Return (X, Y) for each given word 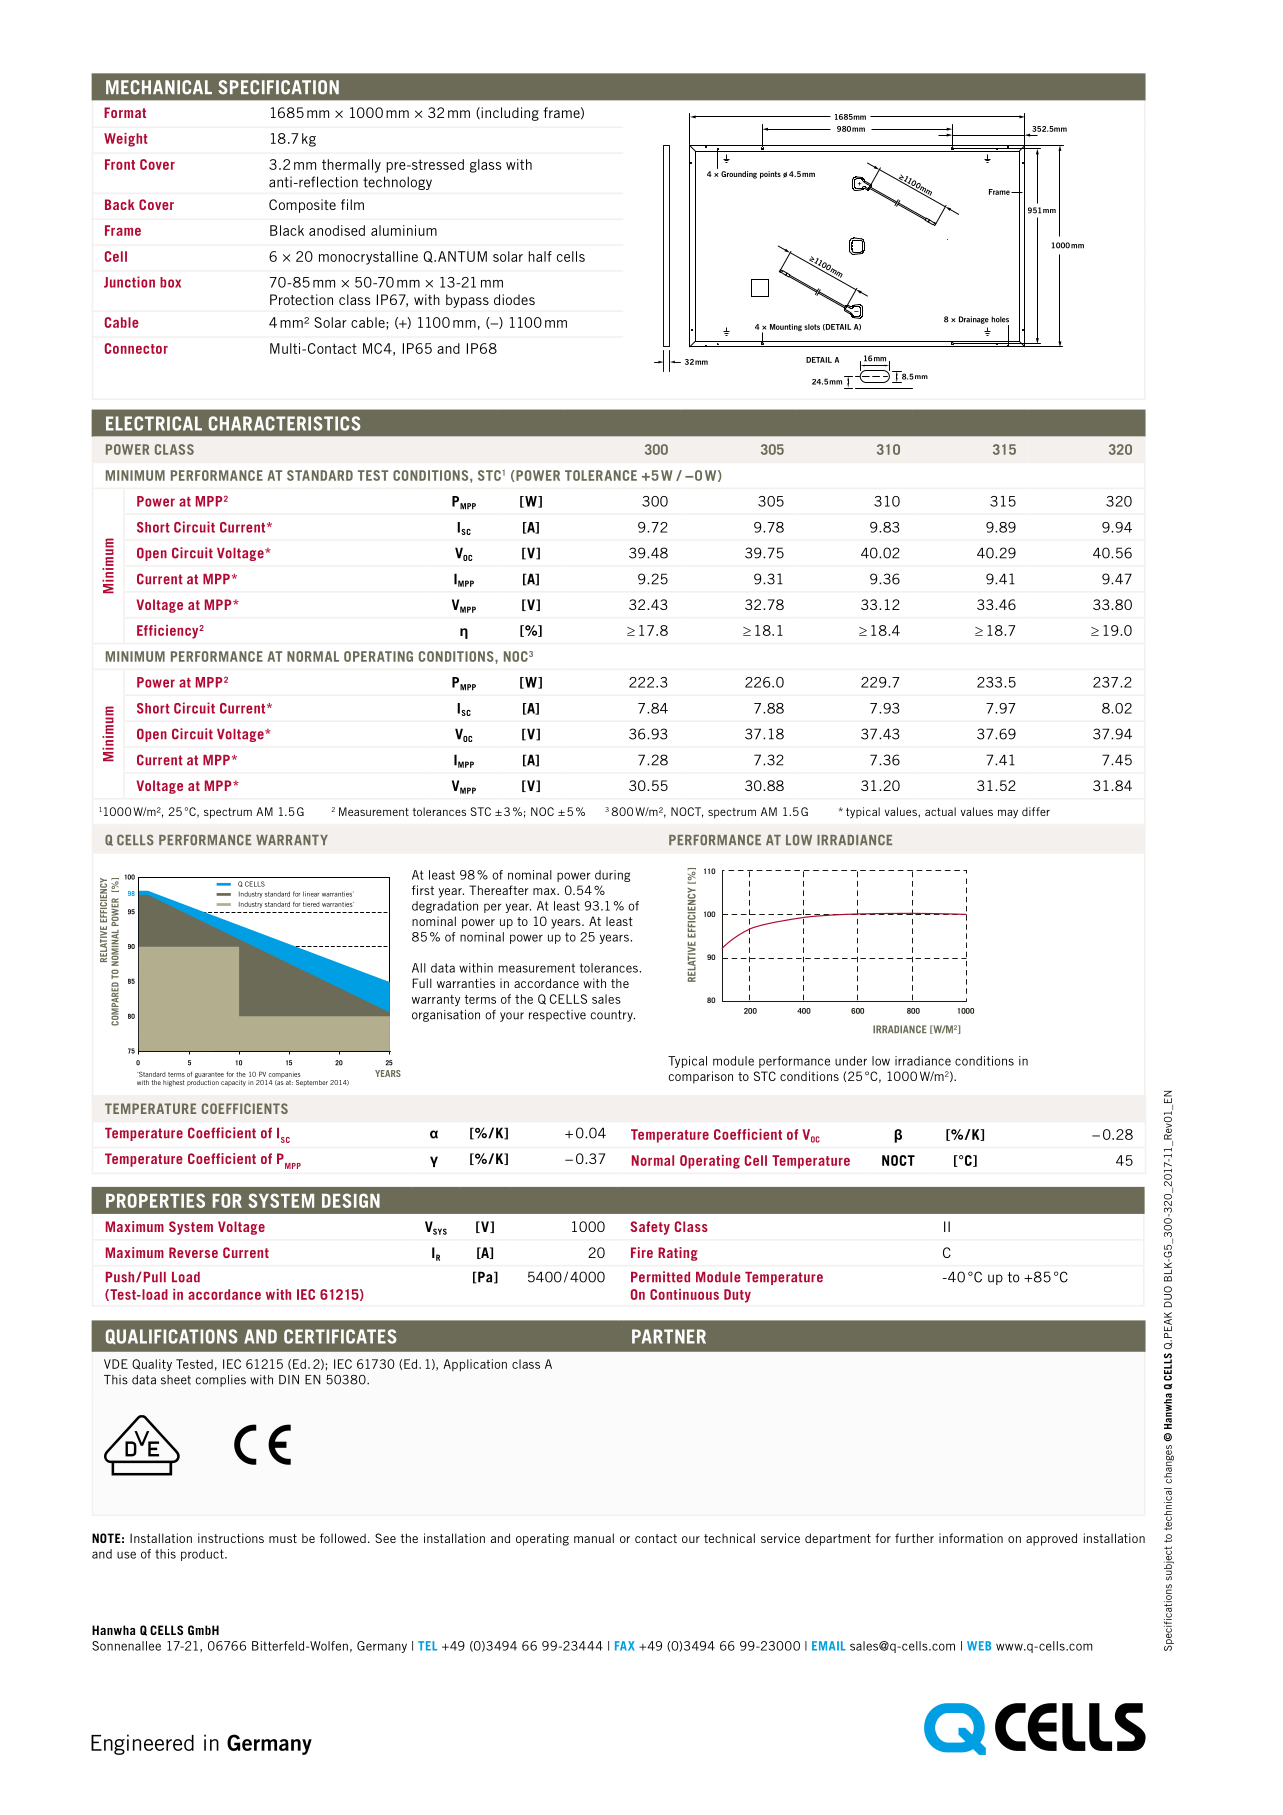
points (770, 175)
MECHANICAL (159, 87)
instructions (231, 1538)
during (612, 876)
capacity (233, 1083)
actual (940, 811)
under (851, 1061)
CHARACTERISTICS (285, 423)
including (509, 114)
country (613, 1016)
